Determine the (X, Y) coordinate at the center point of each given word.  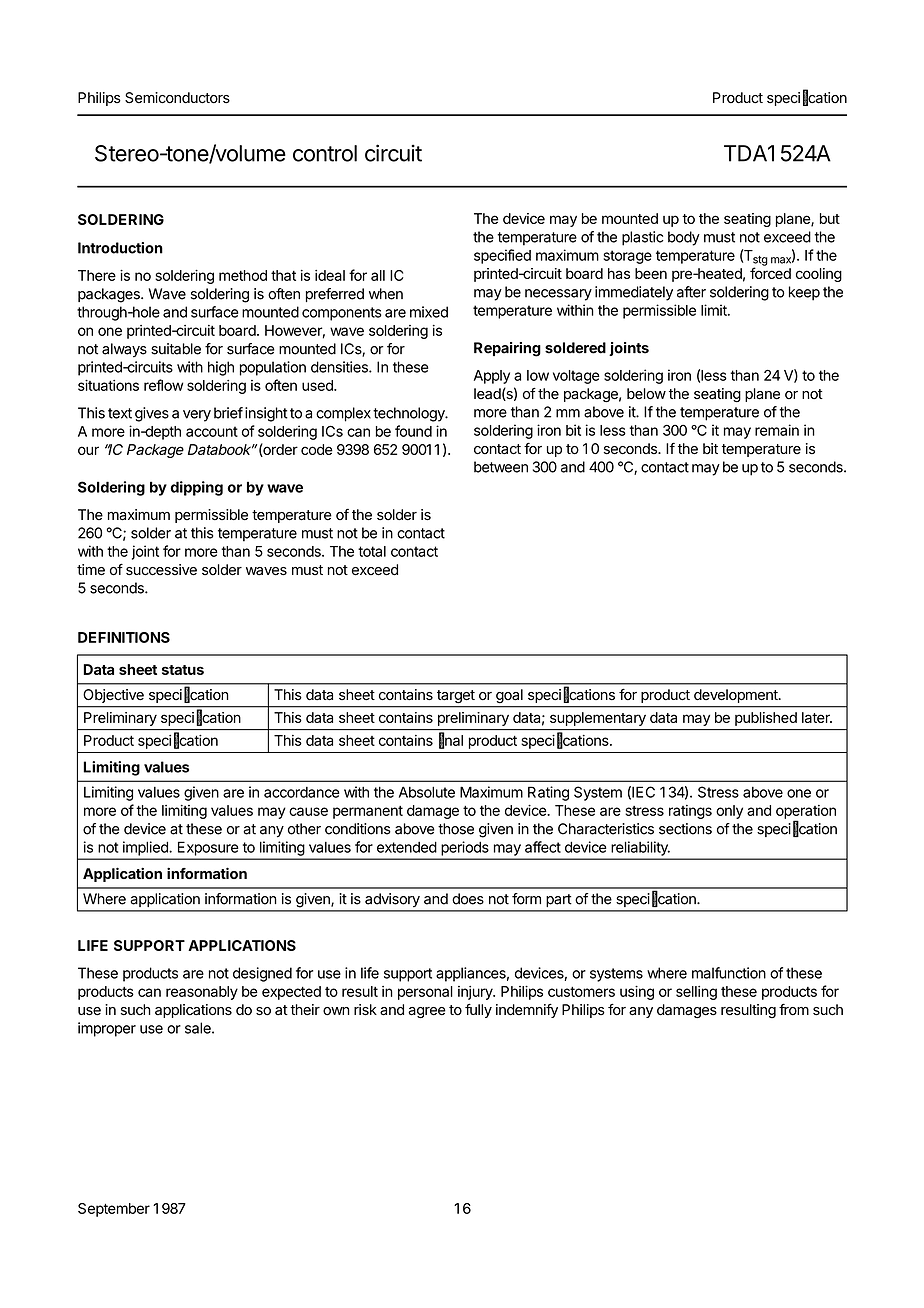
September (114, 1210)
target (456, 696)
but (830, 218)
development (737, 696)
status (183, 670)
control (325, 153)
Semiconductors (177, 98)
